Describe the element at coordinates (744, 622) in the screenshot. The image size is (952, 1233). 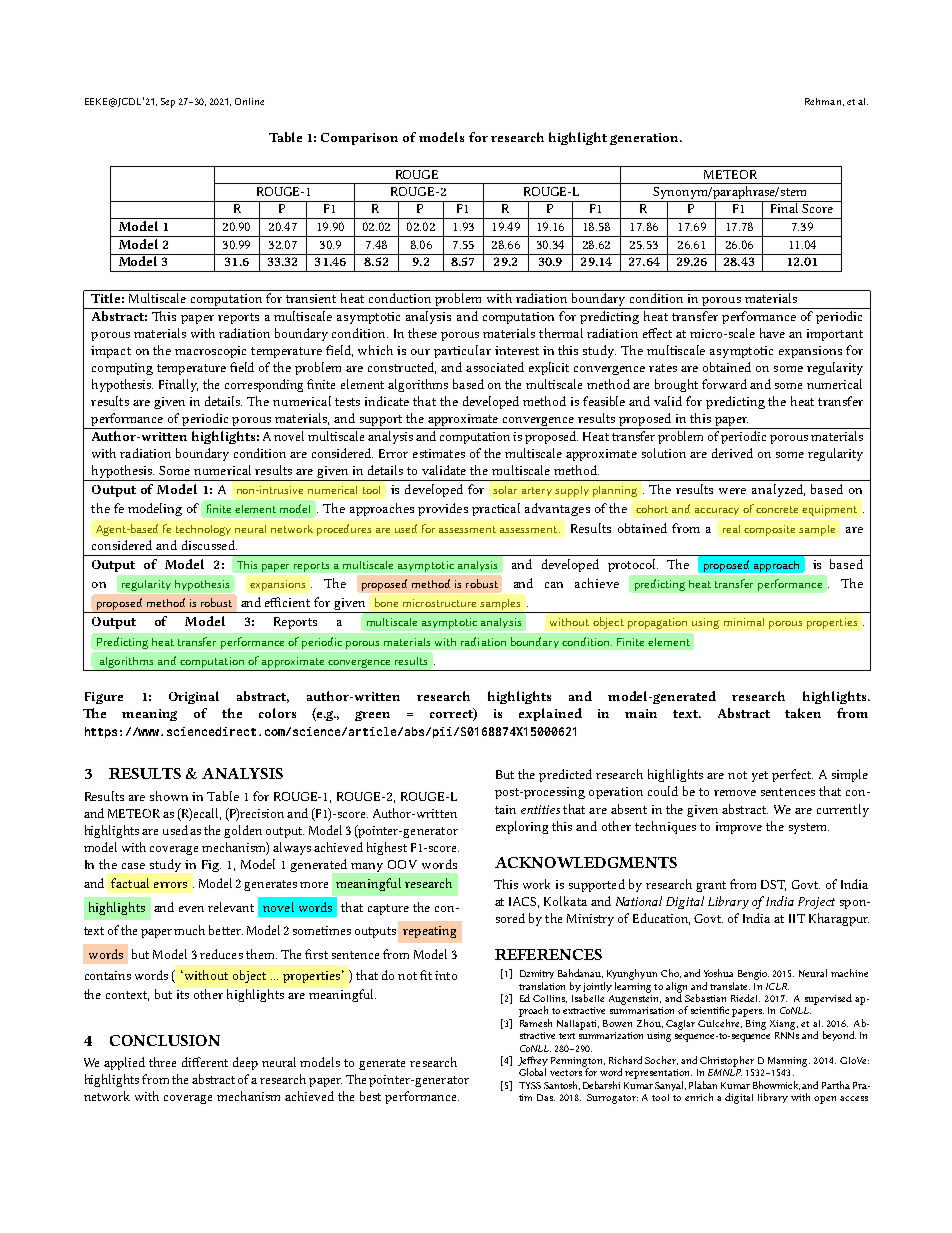
I see `minimal` at that location.
